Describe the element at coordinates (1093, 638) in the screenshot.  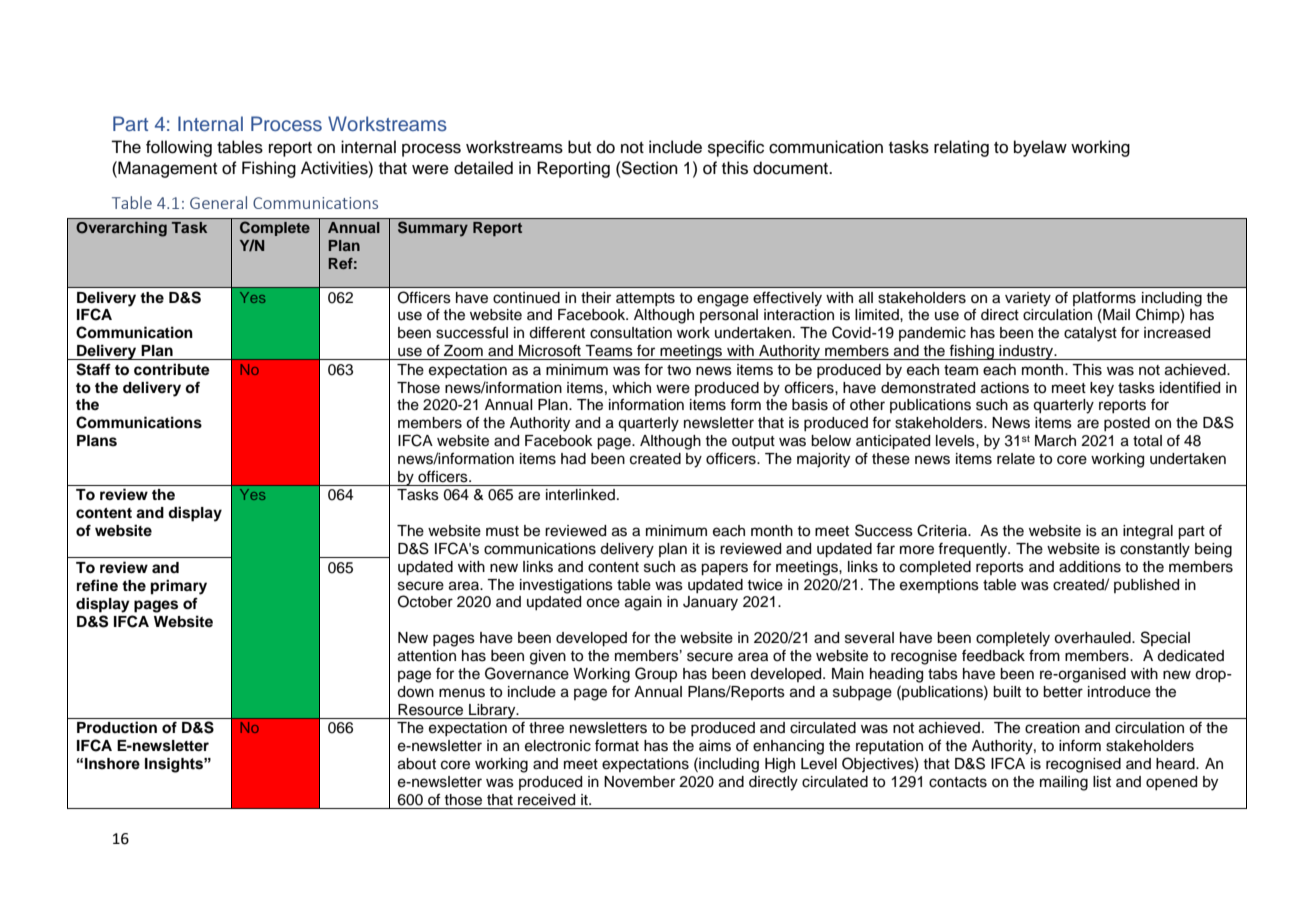
I see `overhauled` at that location.
